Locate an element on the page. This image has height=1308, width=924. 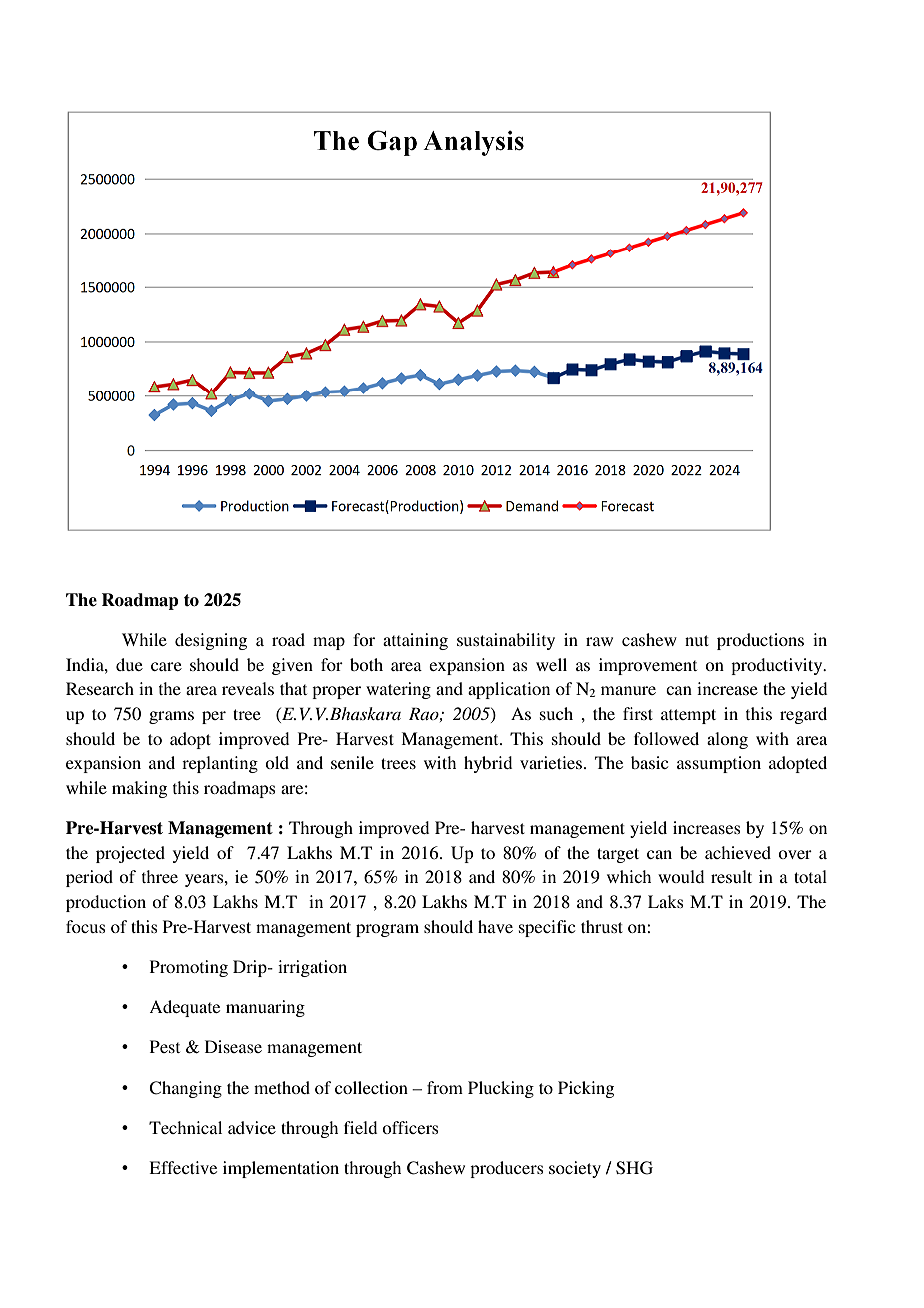
Promoting is located at coordinates (189, 968).
